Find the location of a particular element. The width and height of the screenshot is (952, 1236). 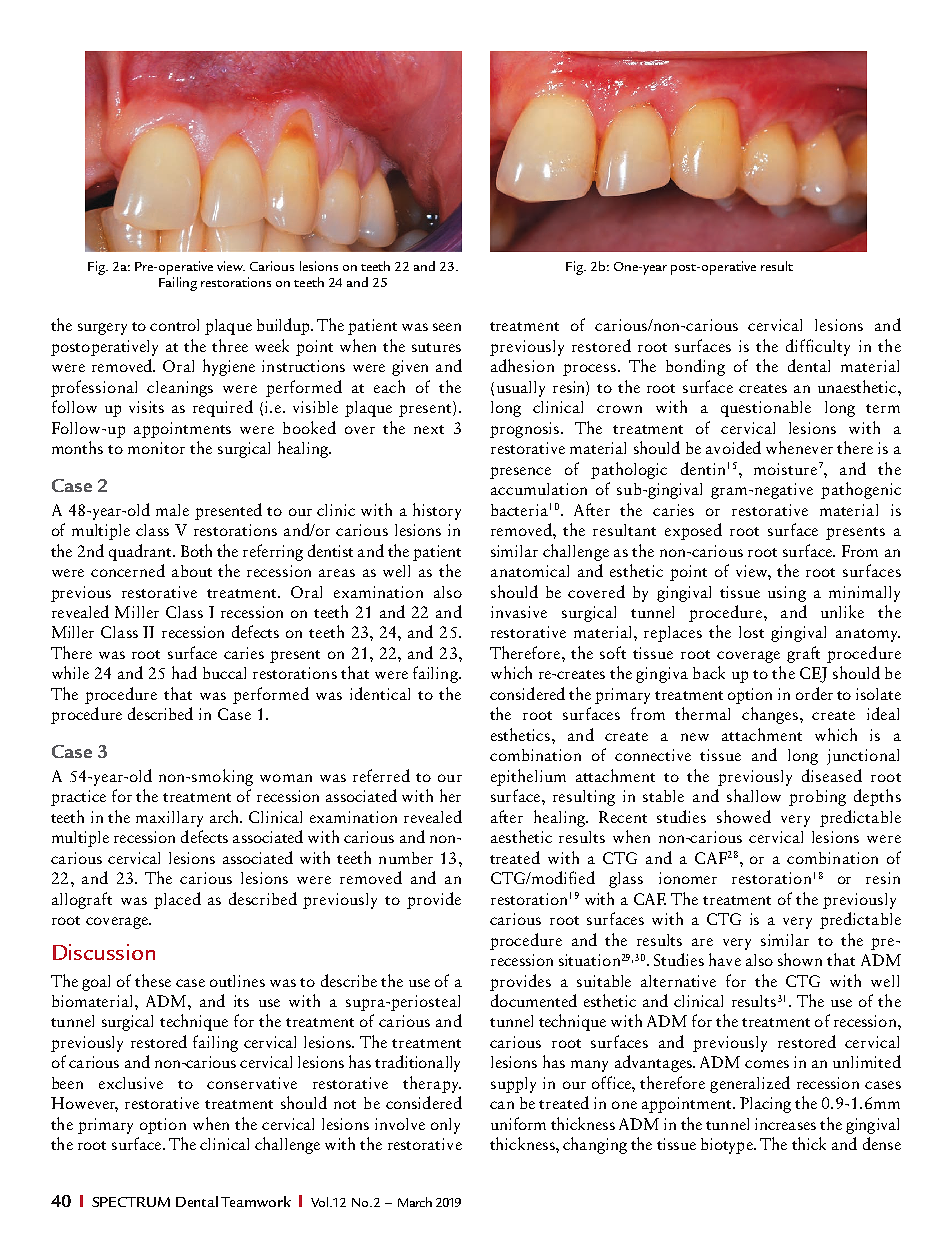

sutures is located at coordinates (436, 347).
